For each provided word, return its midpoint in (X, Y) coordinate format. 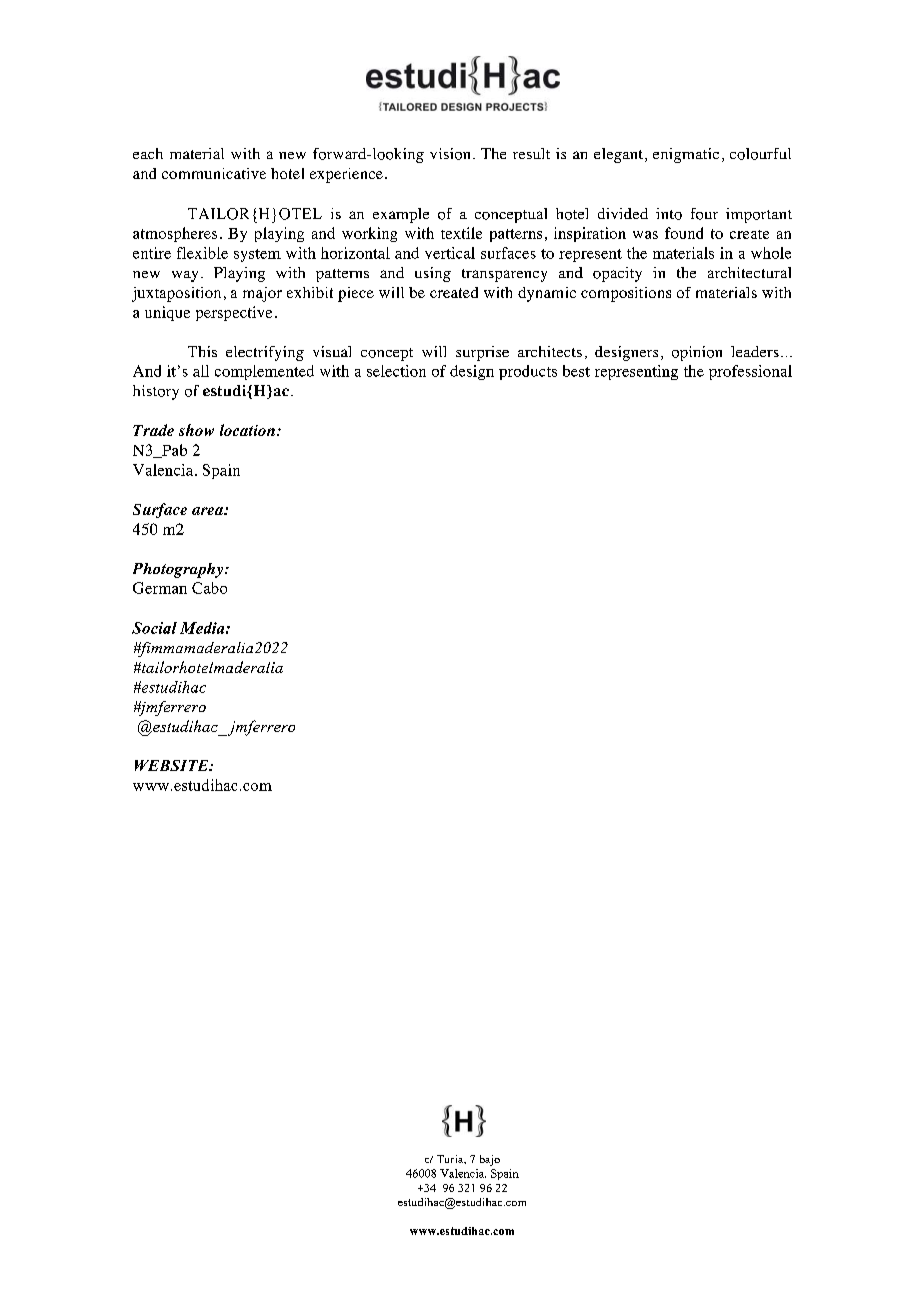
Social (154, 628)
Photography (179, 570)
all (201, 371)
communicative (214, 173)
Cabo (209, 588)
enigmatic (686, 155)
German (160, 588)
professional (750, 372)
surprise (482, 353)
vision (450, 154)
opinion (697, 353)
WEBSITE (173, 765)
